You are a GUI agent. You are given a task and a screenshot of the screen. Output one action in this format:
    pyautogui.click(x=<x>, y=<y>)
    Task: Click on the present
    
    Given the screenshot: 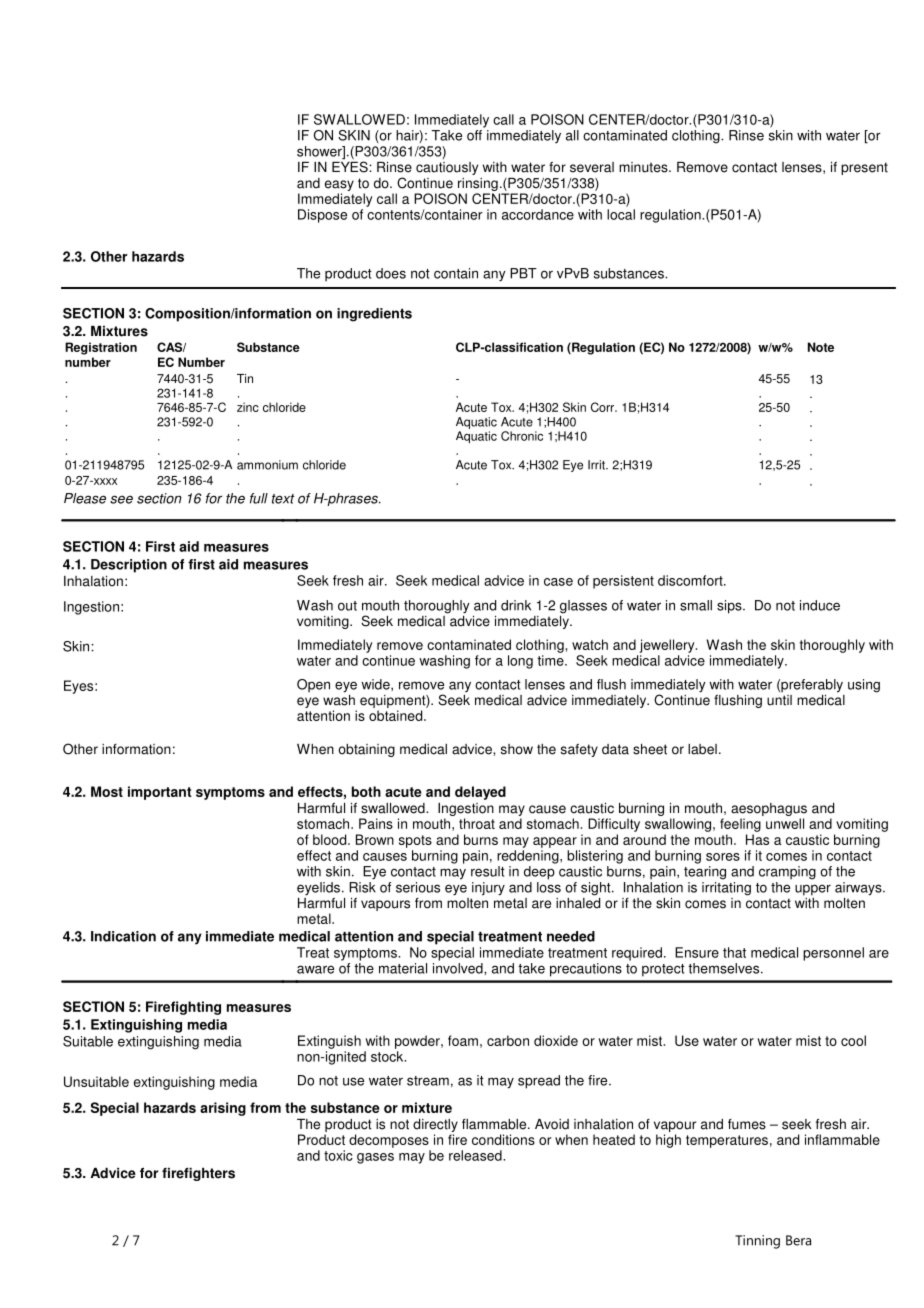 What is the action you would take?
    pyautogui.click(x=864, y=168)
